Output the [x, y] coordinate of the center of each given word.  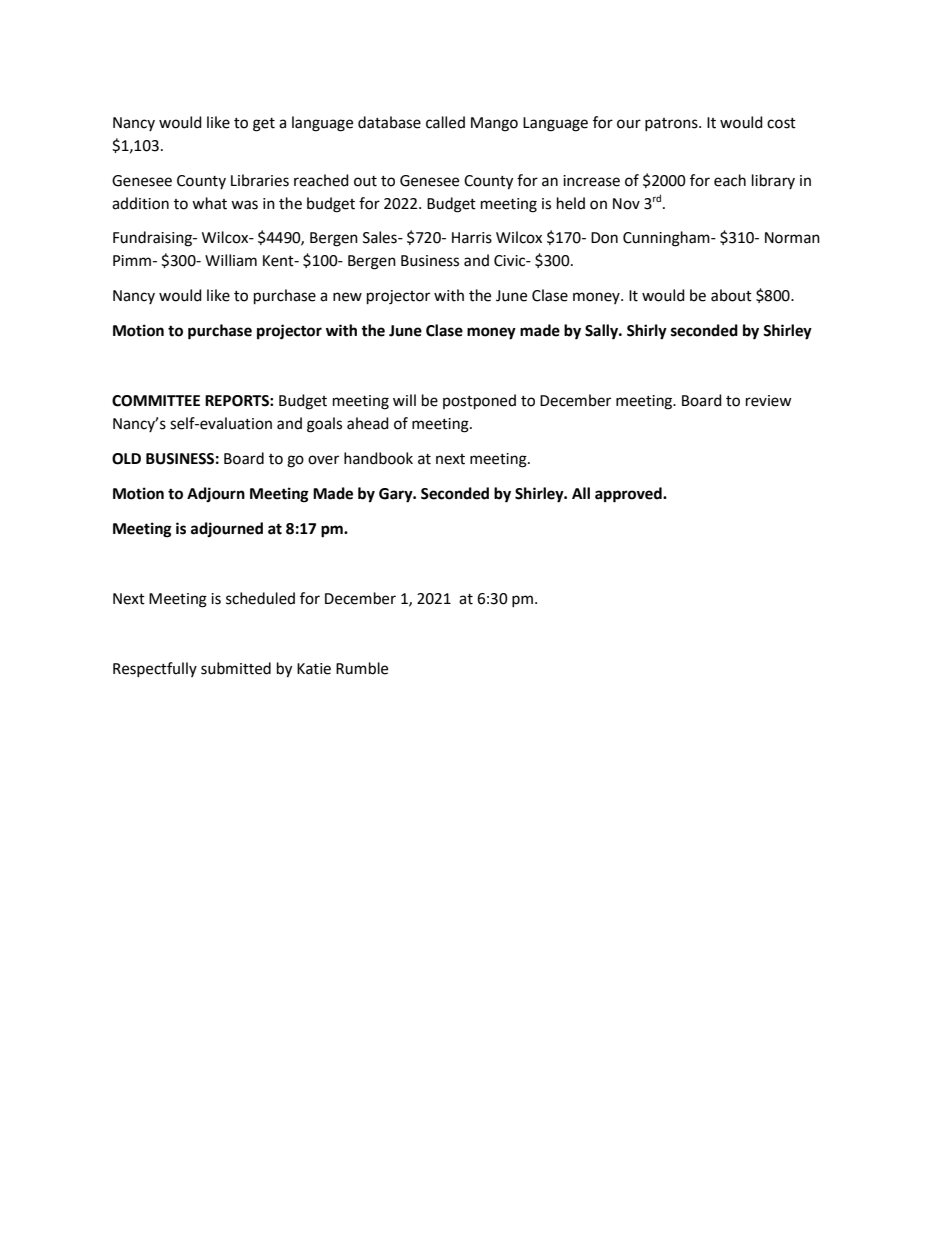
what [209, 203]
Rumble [362, 668]
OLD [126, 459]
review [769, 401]
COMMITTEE [156, 401]
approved [629, 495]
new [347, 297]
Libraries [260, 180]
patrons [672, 124]
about [731, 295]
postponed [479, 402]
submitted [236, 668]
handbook [378, 458]
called [445, 122]
